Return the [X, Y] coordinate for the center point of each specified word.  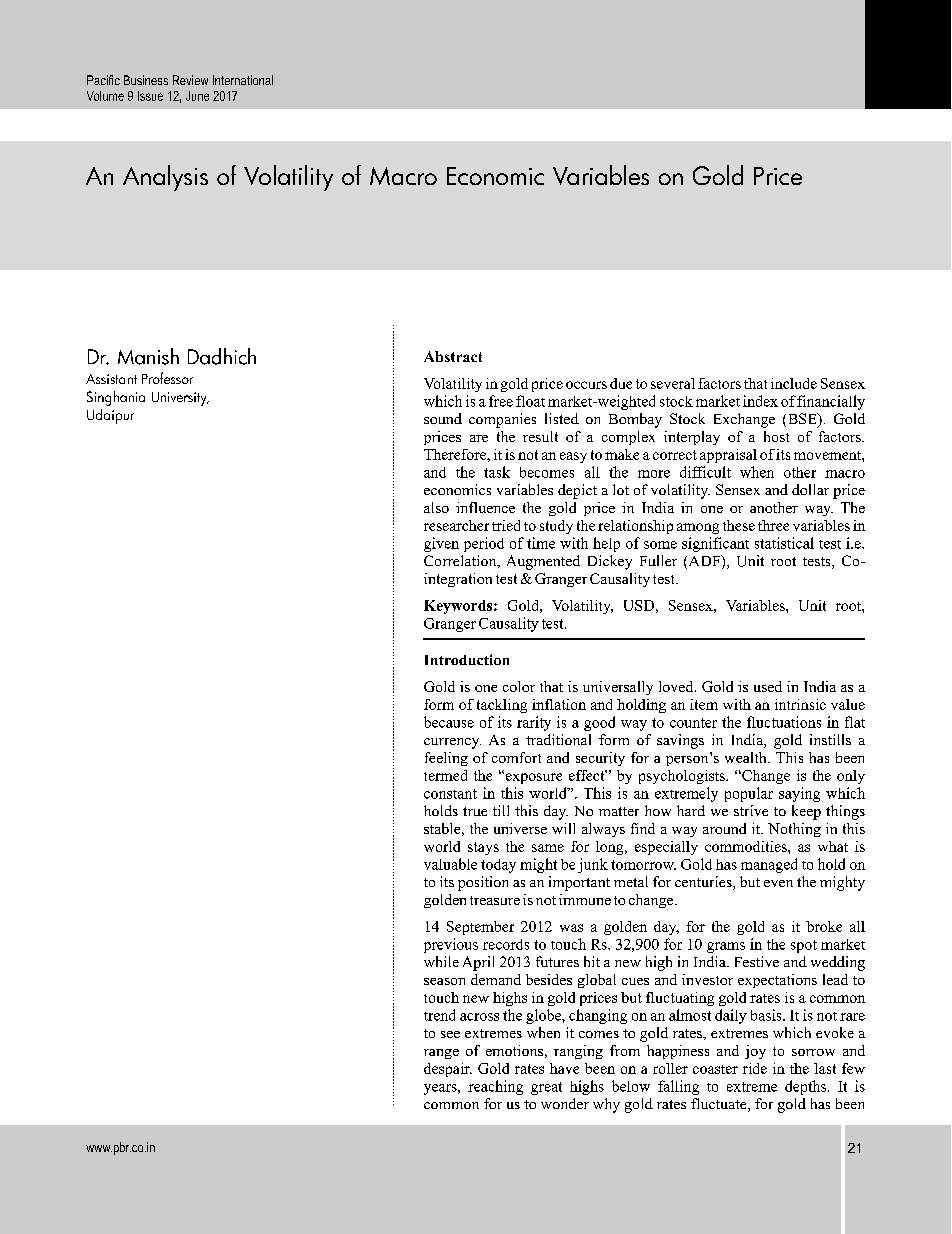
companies [502, 420]
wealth [747, 757]
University [180, 399]
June [197, 96]
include [794, 383]
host [776, 436]
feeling [446, 759]
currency [452, 743]
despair [448, 1070]
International [243, 80]
